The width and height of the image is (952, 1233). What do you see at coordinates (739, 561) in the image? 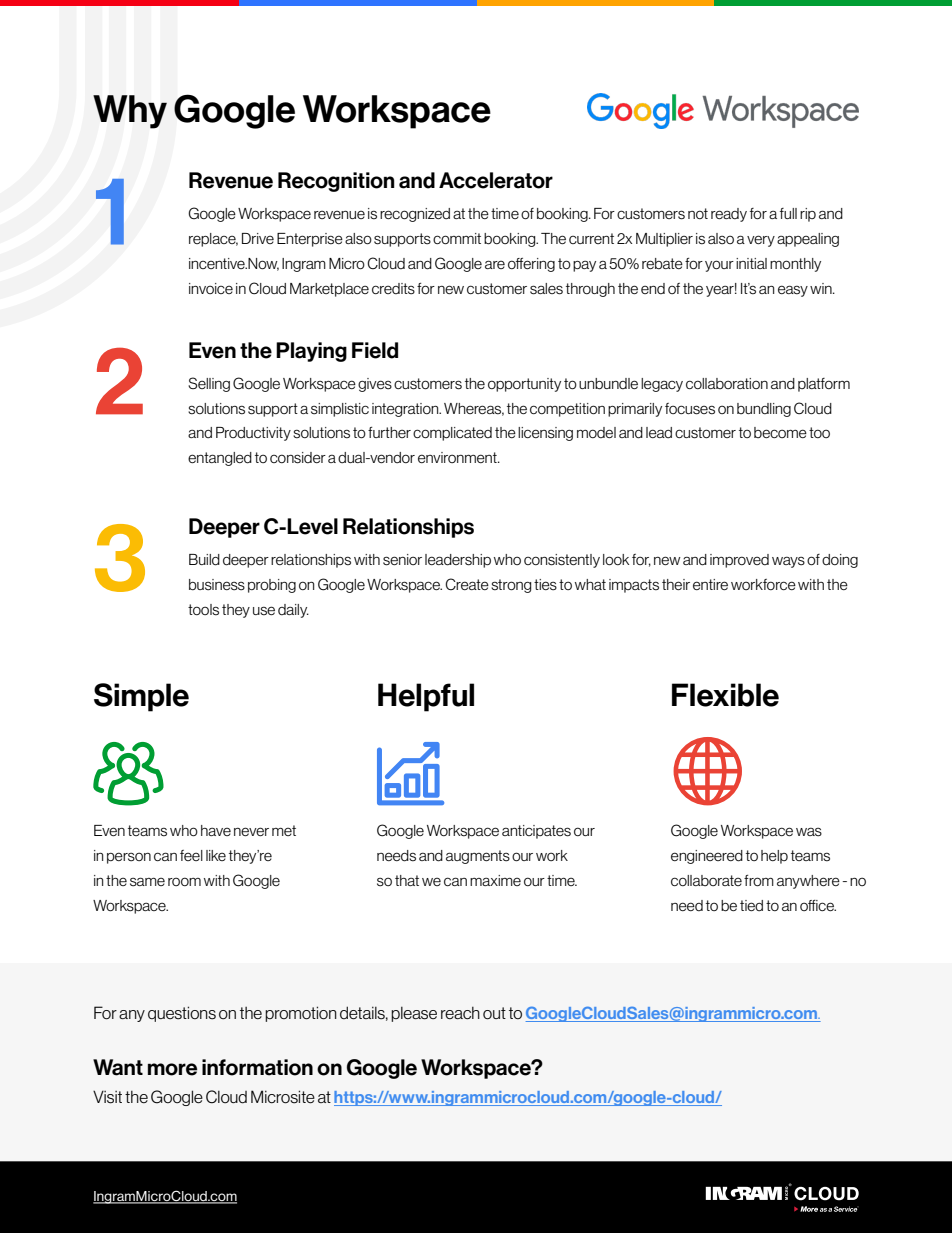
I see `improved` at bounding box center [739, 561].
